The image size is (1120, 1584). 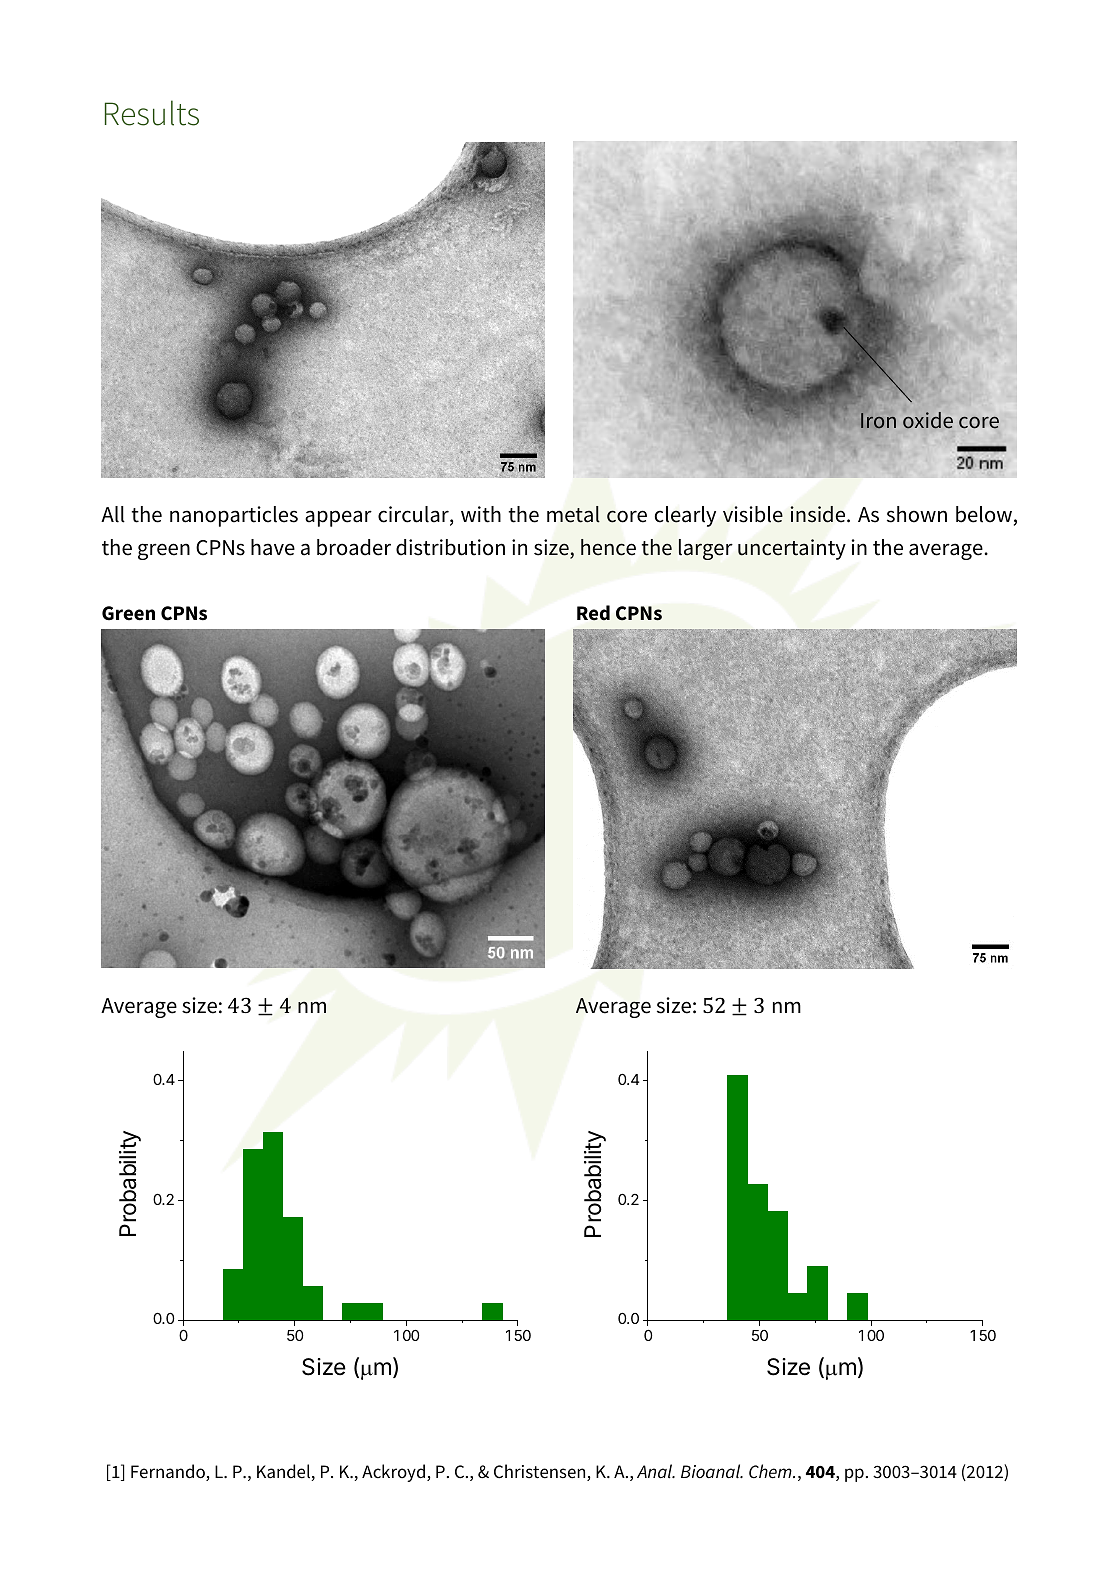 I want to click on Christensen, so click(x=541, y=1472).
